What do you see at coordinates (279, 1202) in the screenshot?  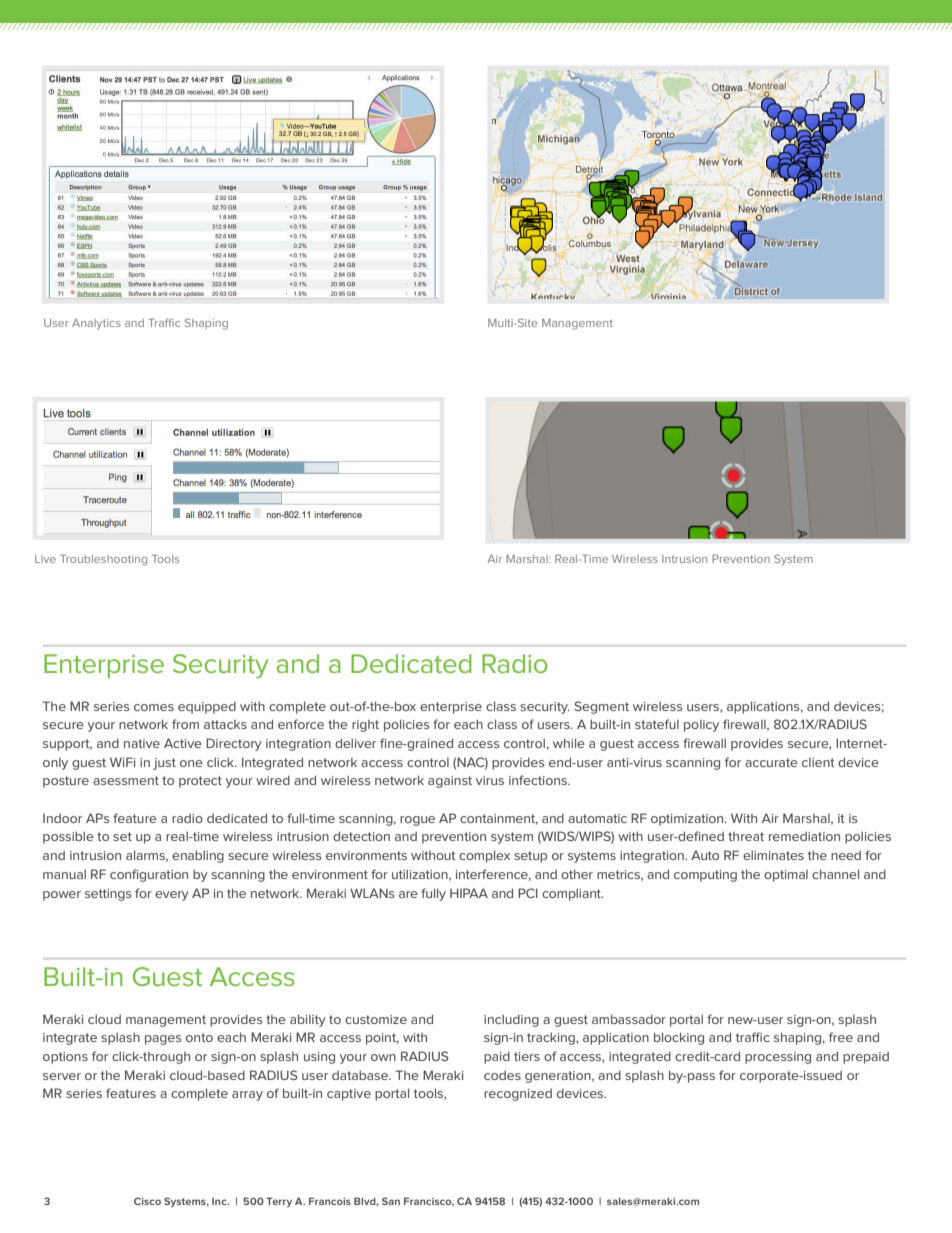 I see `Terry` at bounding box center [279, 1202].
